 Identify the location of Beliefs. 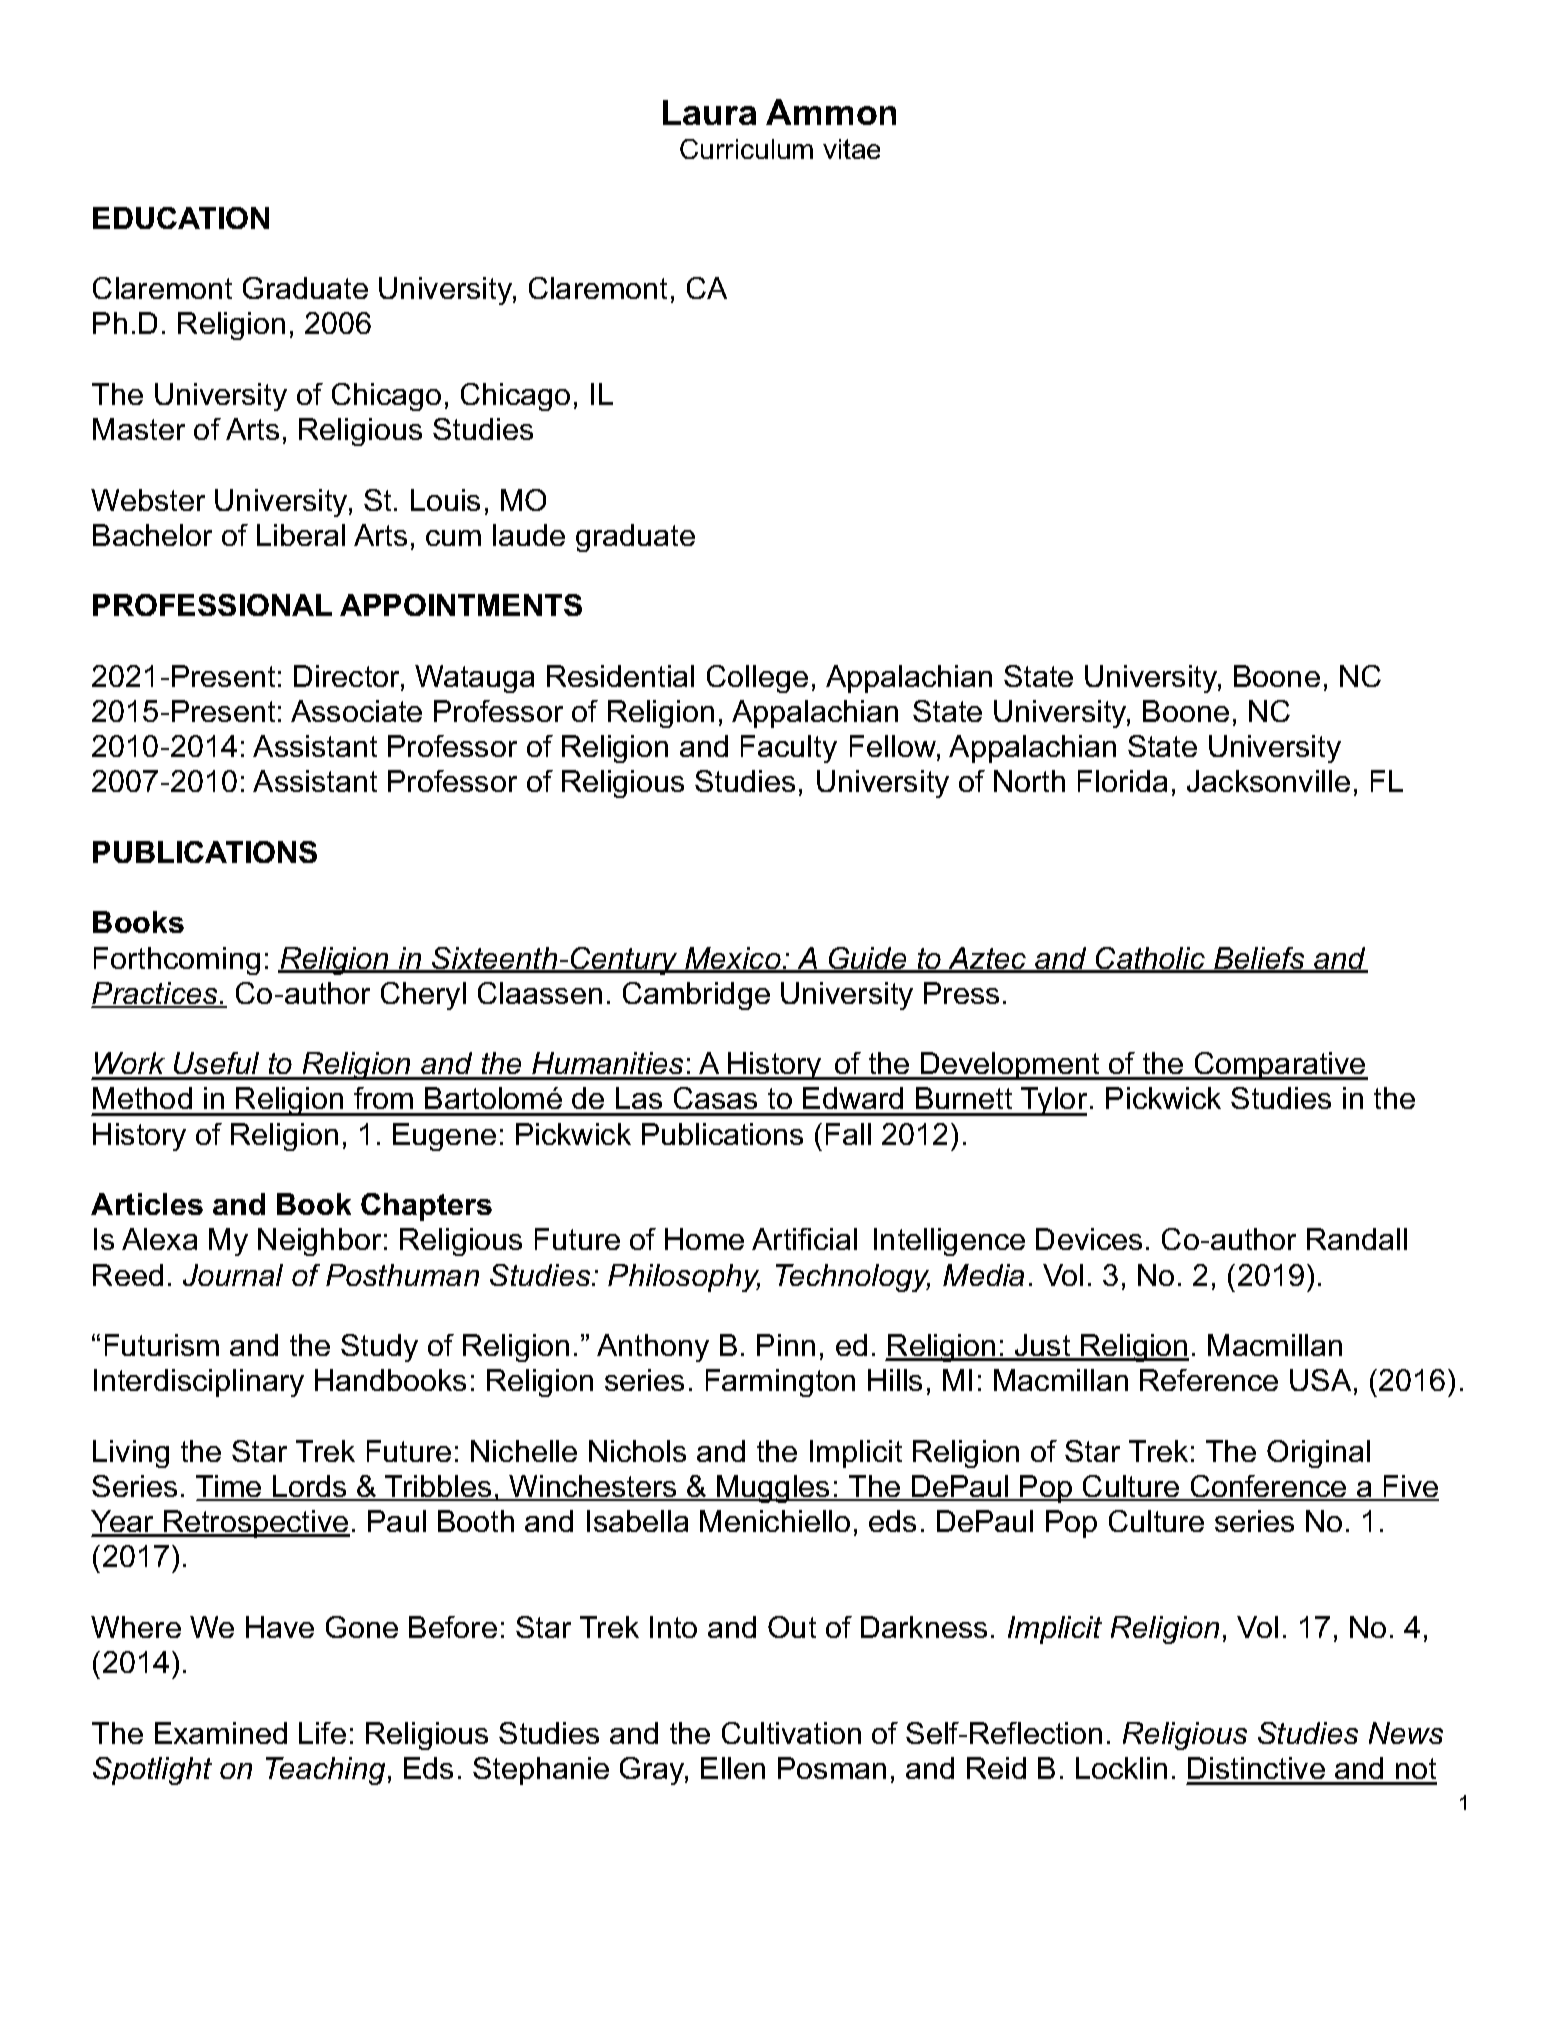
(1259, 959).
